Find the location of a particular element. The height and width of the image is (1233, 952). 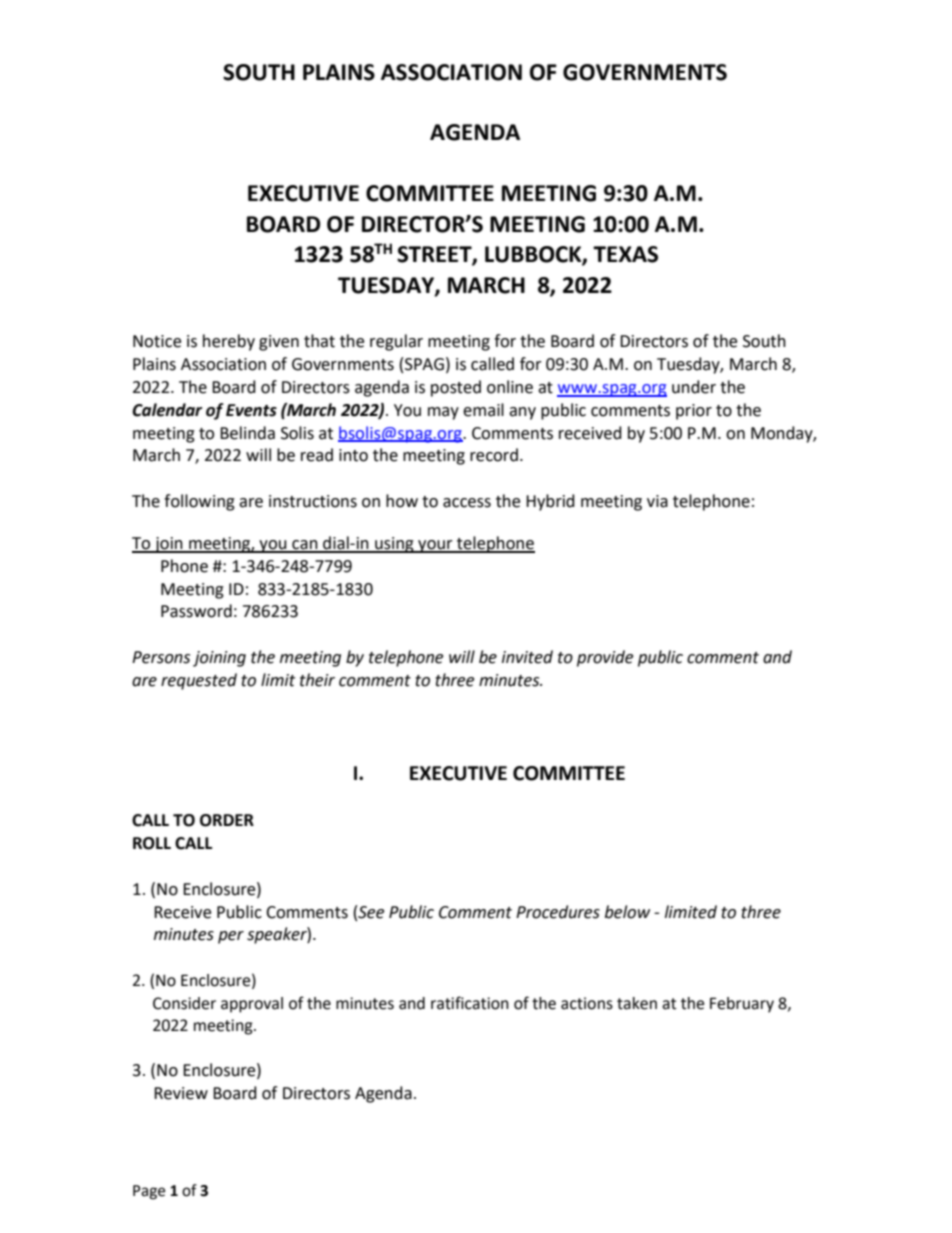

Page is located at coordinates (149, 1192).
